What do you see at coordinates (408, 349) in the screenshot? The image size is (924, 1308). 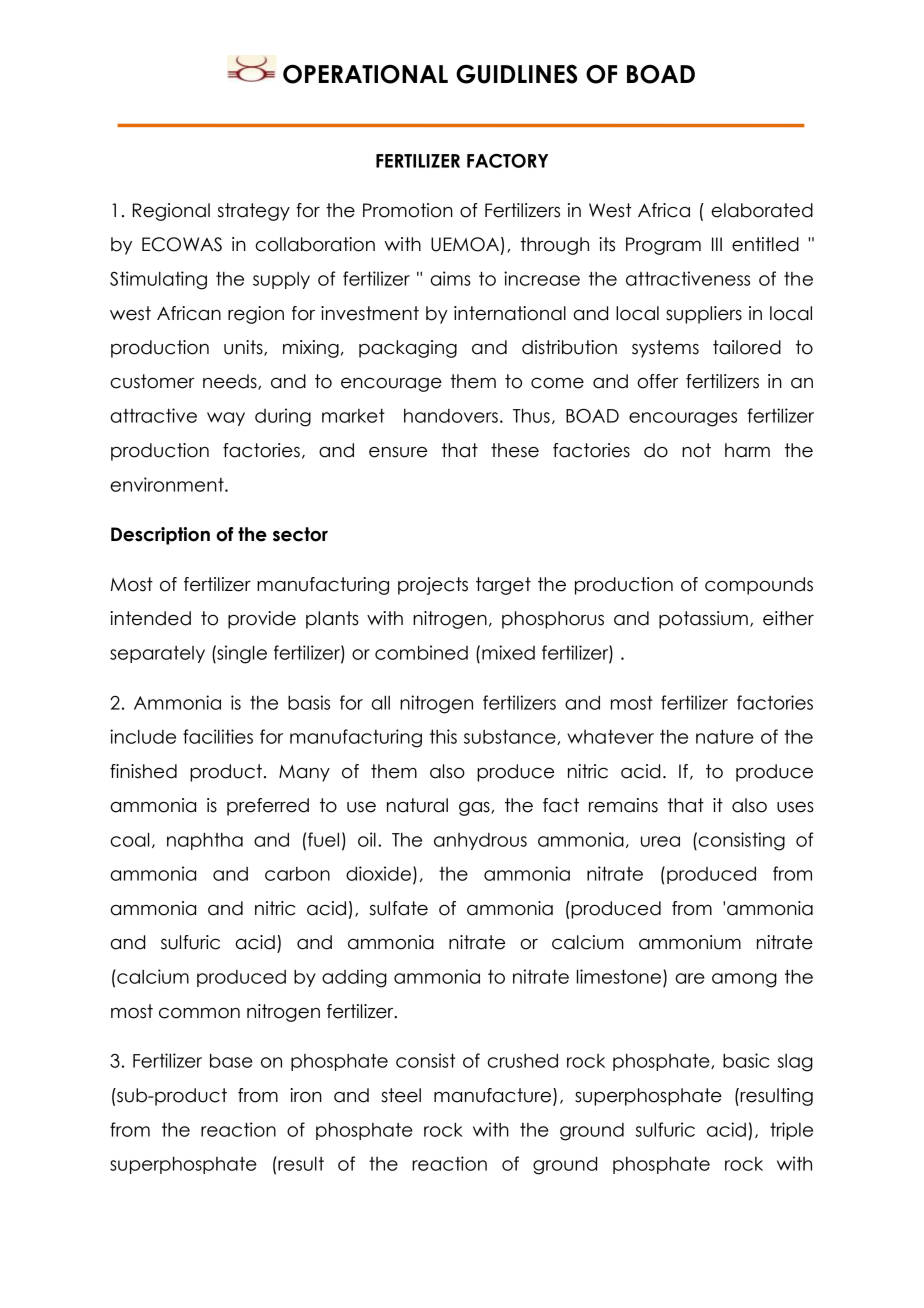 I see `packaging` at bounding box center [408, 349].
